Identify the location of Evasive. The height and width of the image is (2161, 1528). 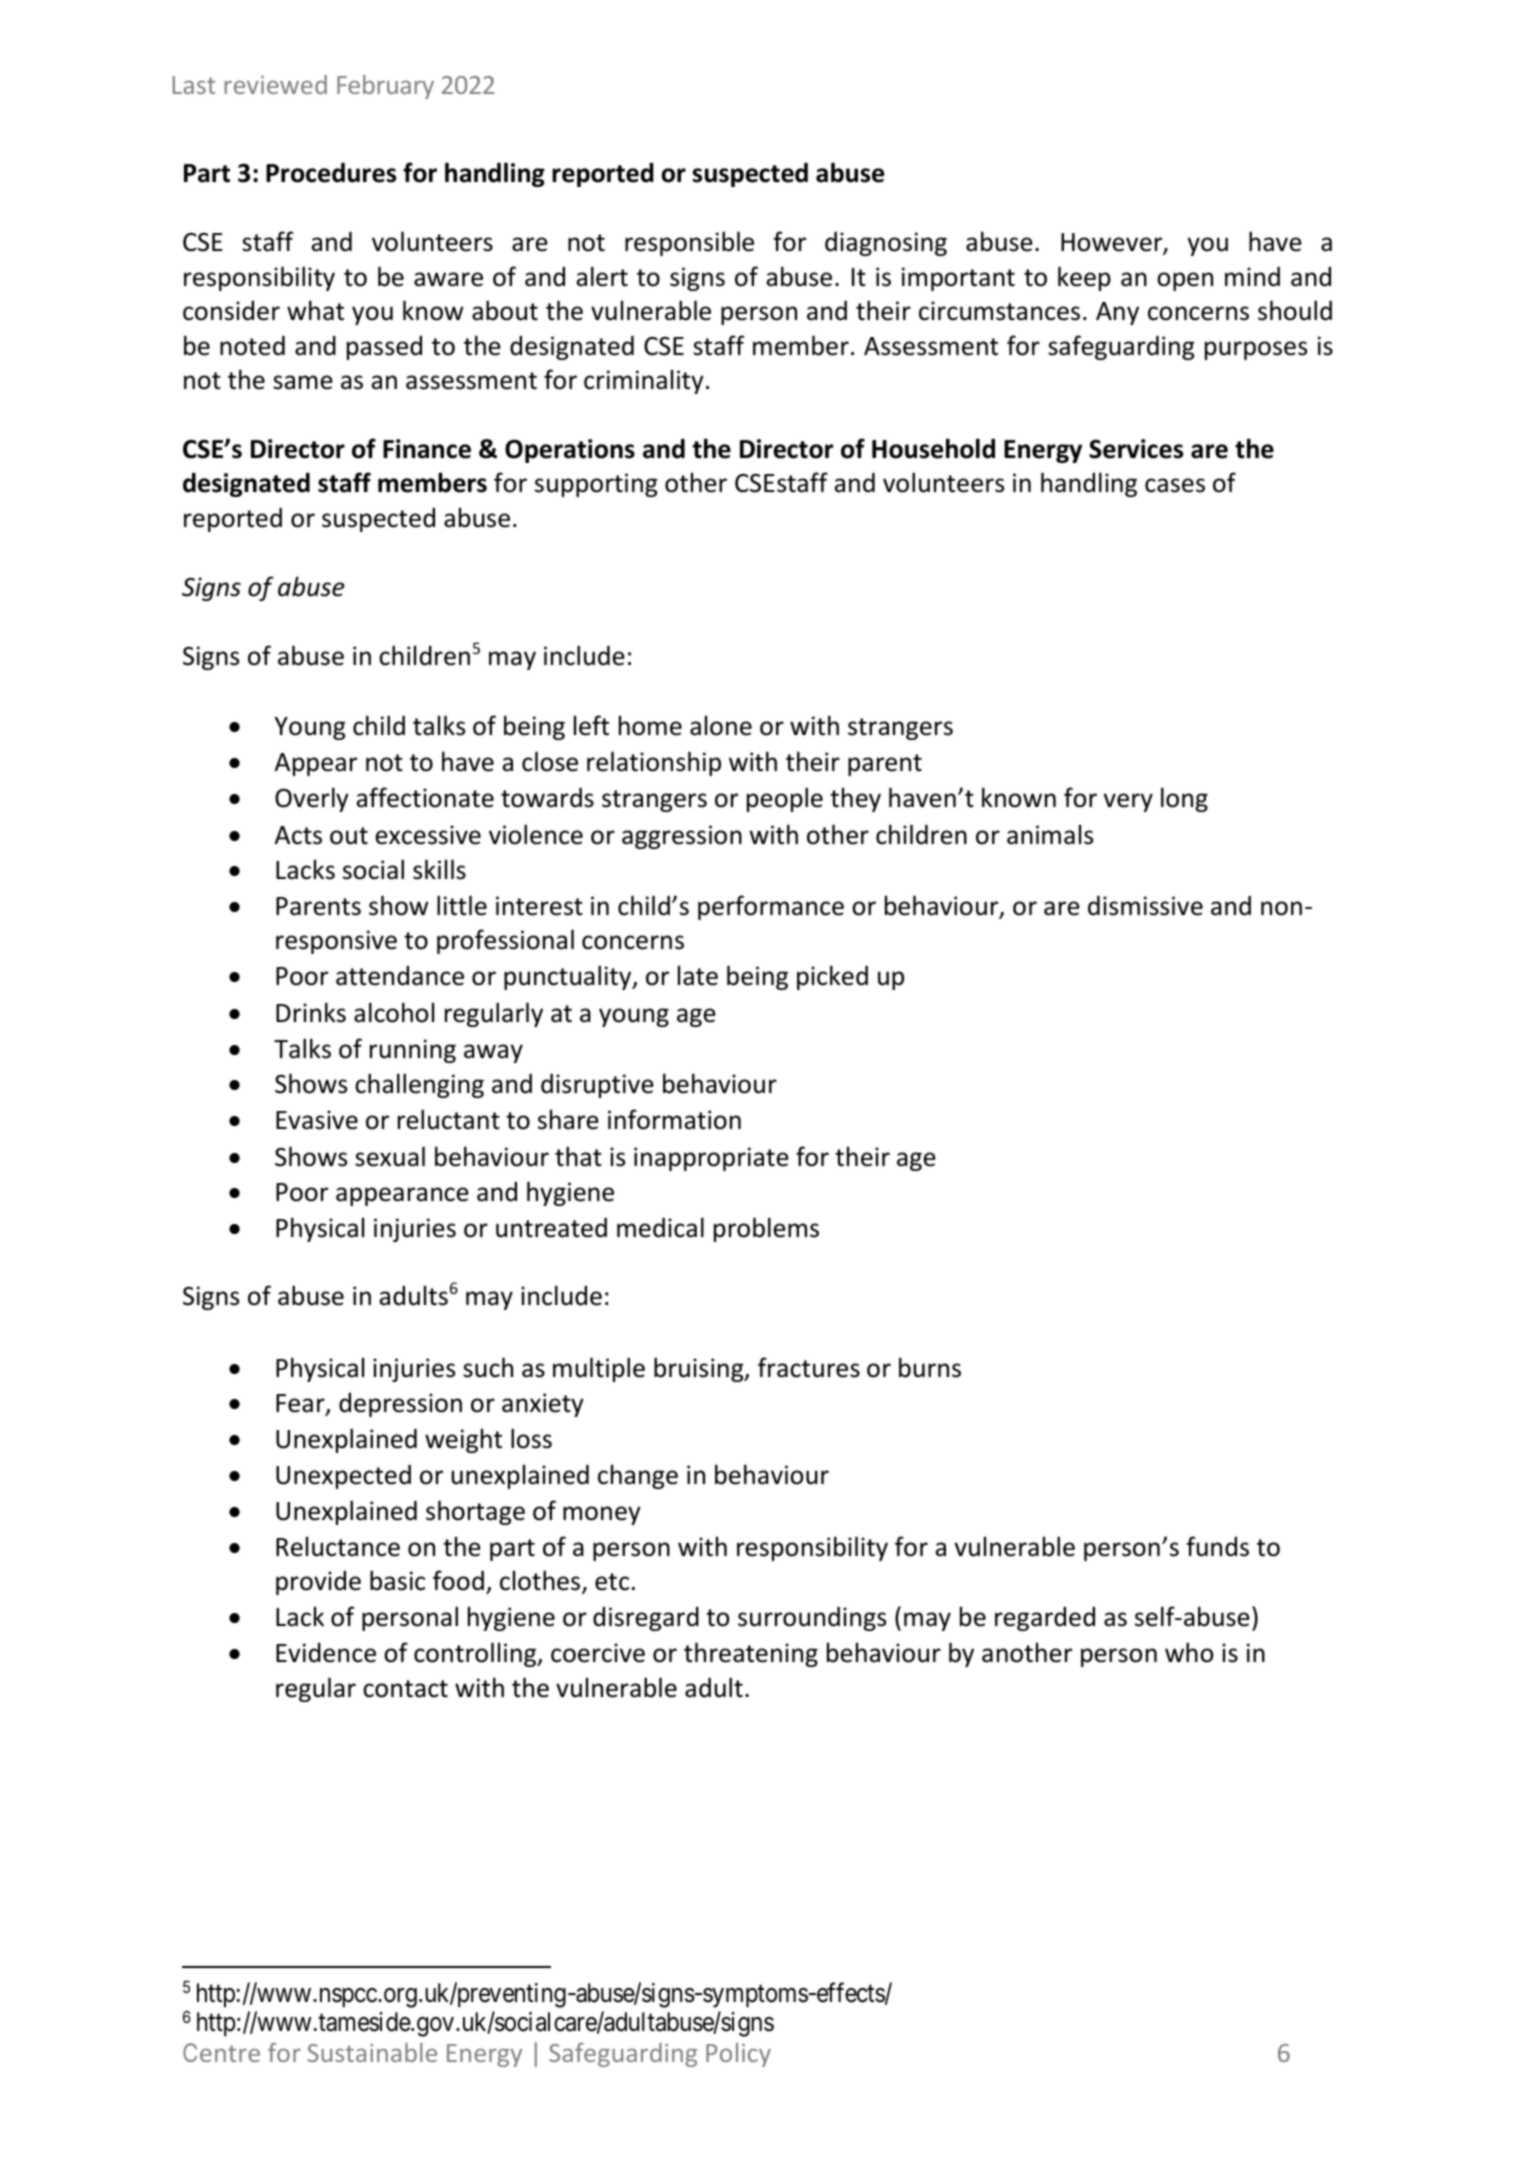
(317, 1120).
